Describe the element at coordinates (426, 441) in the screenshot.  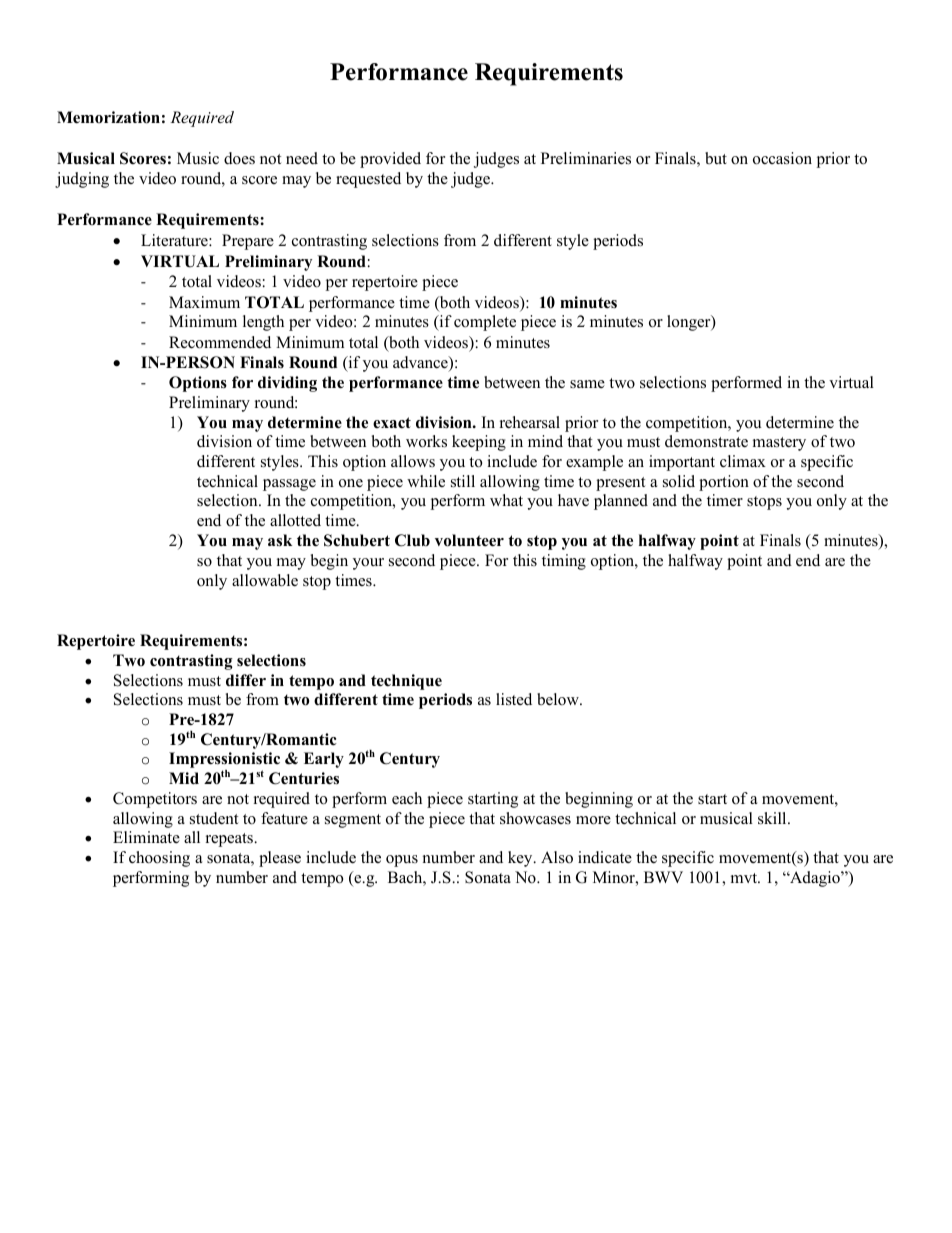
I see `works` at that location.
